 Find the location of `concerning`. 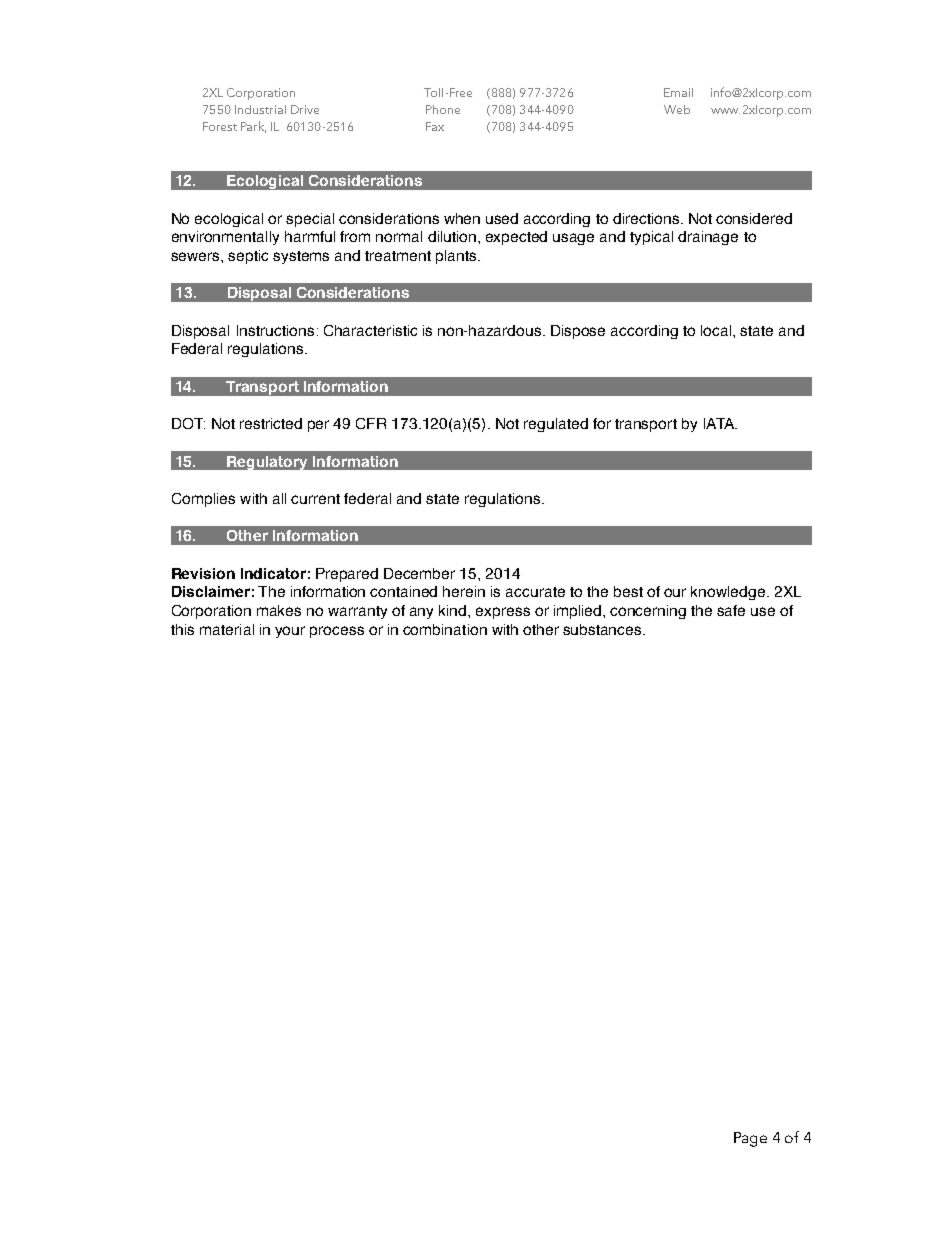

concerning is located at coordinates (648, 612).
